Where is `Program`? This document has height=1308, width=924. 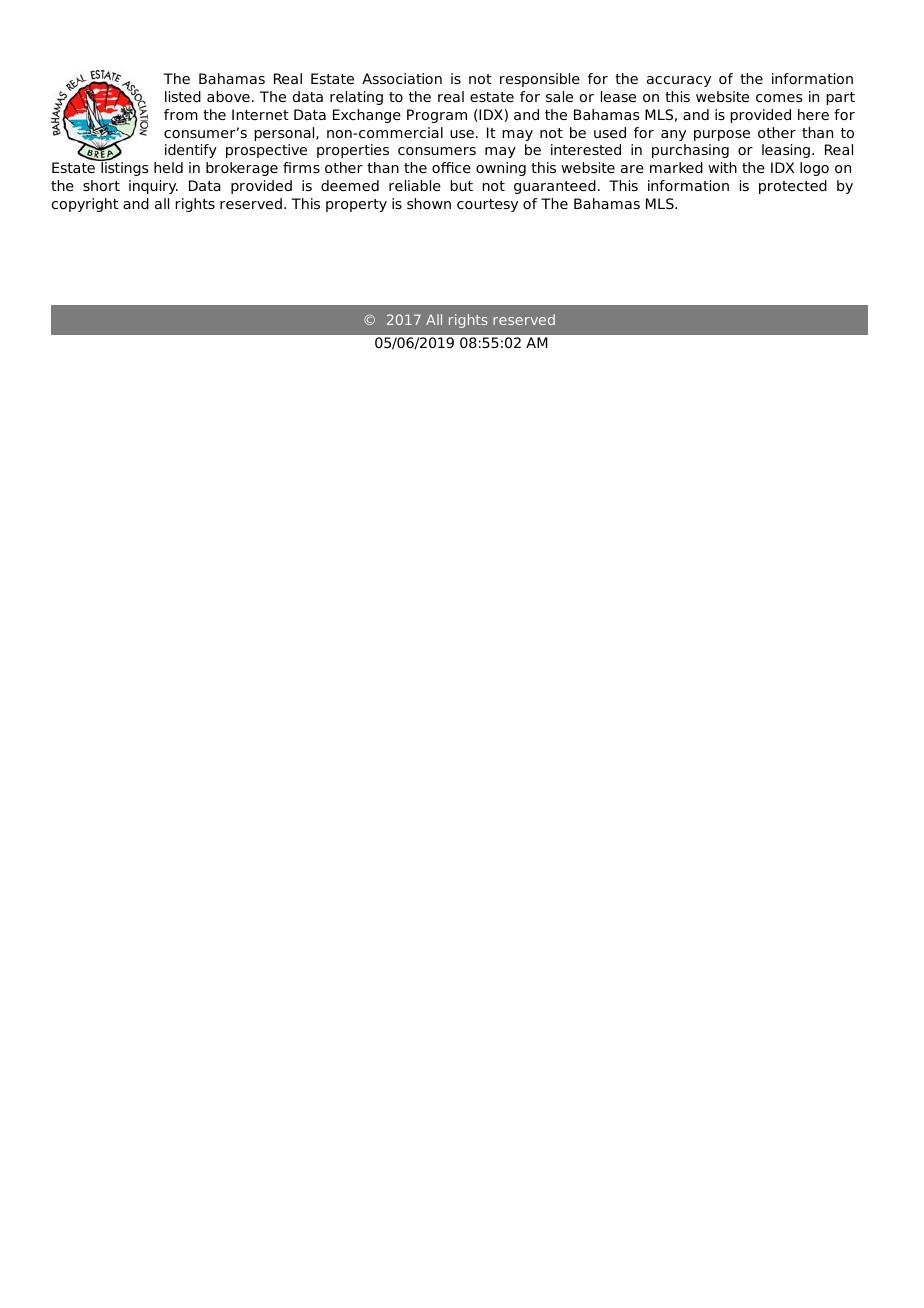
Program is located at coordinates (437, 116).
